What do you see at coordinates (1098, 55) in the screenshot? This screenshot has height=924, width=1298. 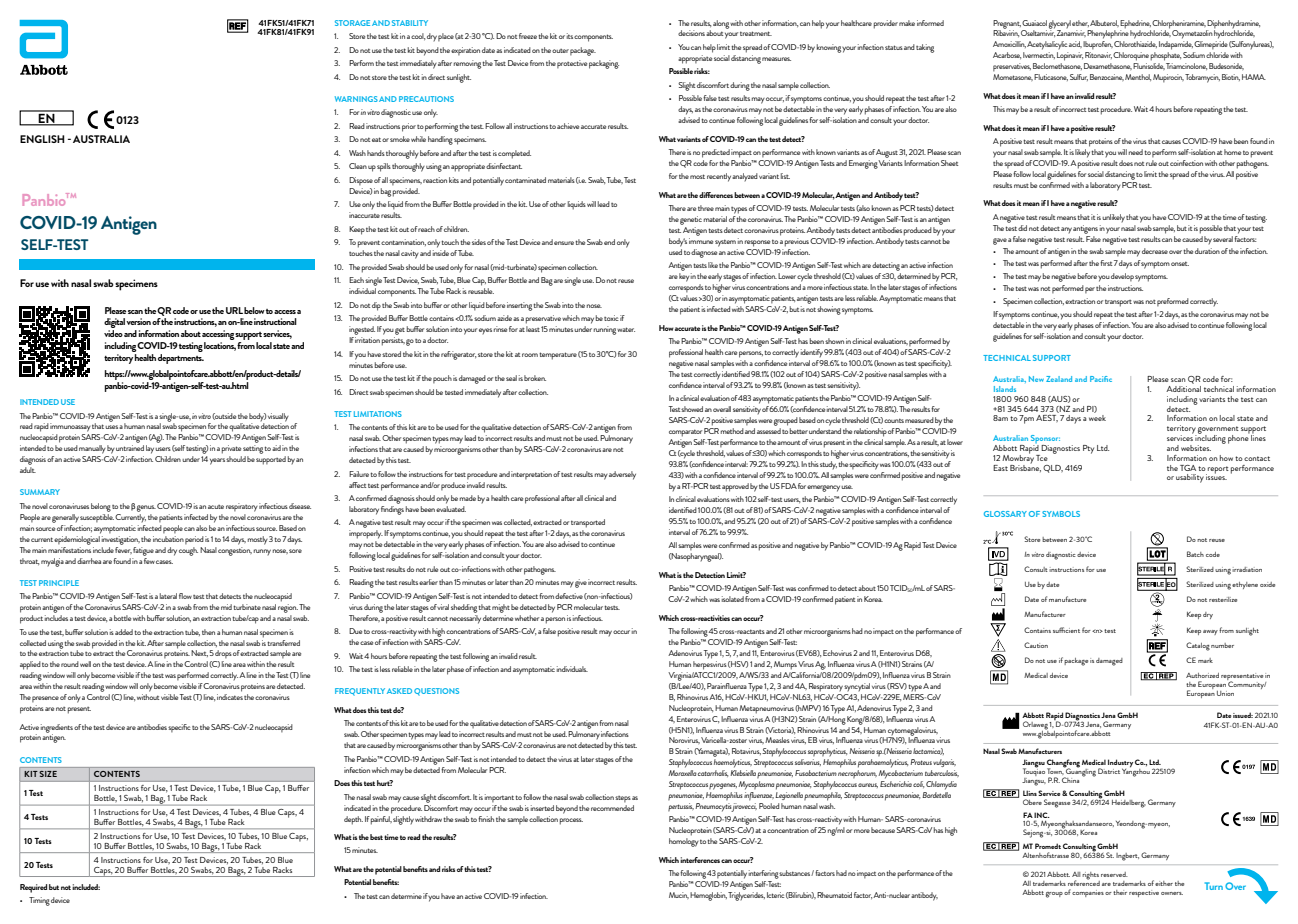 I see `Ritonavir` at bounding box center [1098, 55].
